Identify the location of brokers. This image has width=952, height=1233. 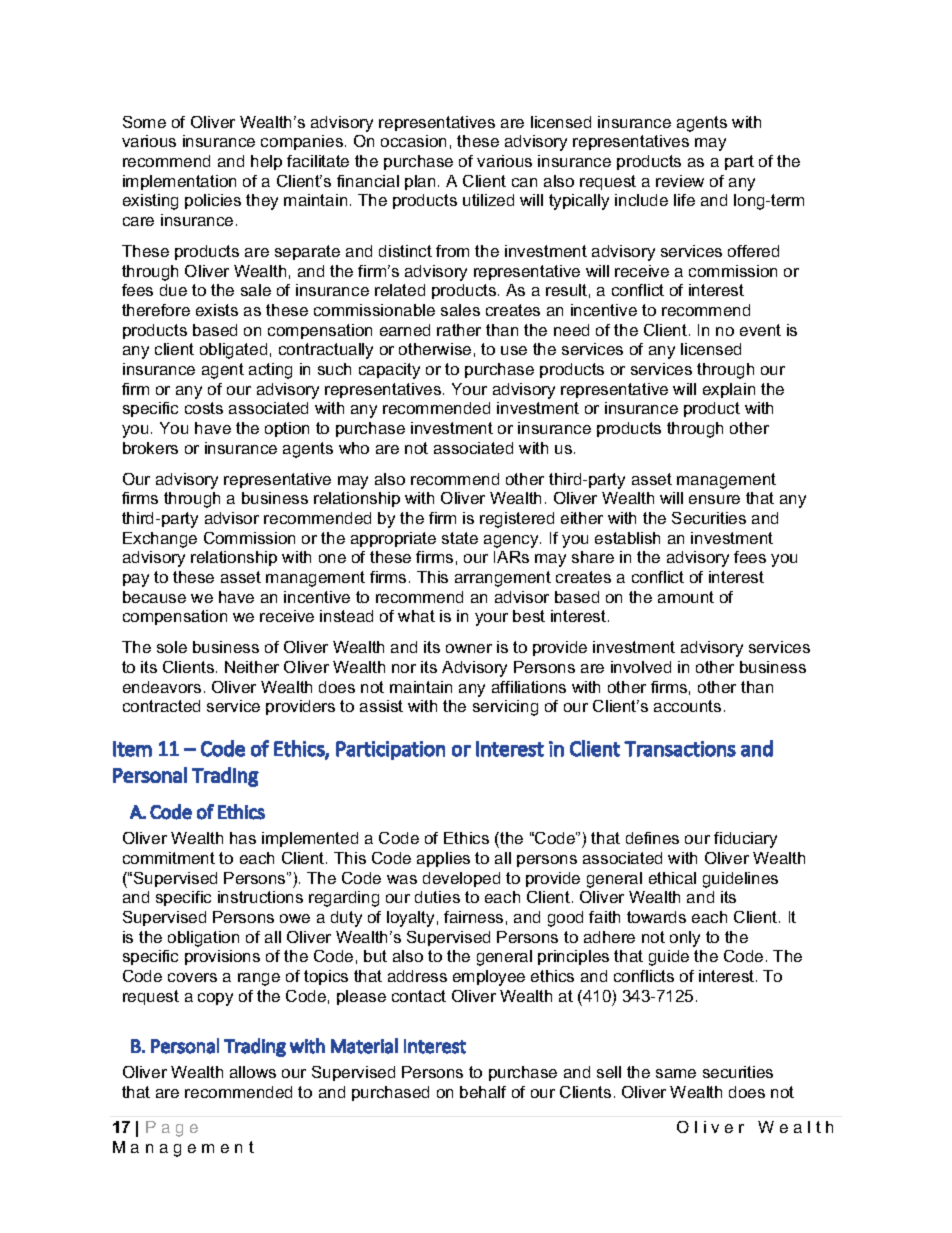
(150, 448).
